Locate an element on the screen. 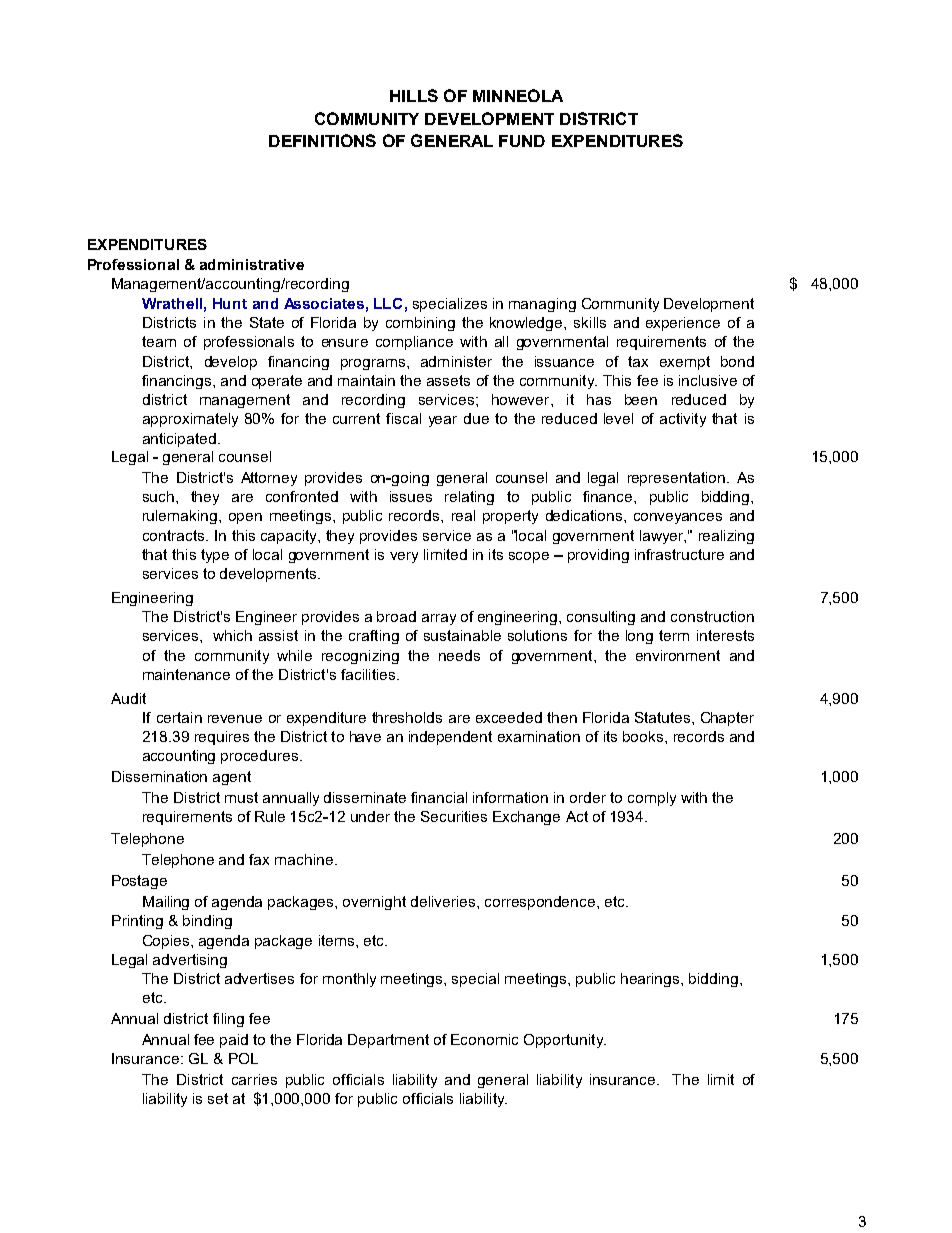 The height and width of the screenshot is (1233, 952). DEFINITIONS is located at coordinates (322, 140).
